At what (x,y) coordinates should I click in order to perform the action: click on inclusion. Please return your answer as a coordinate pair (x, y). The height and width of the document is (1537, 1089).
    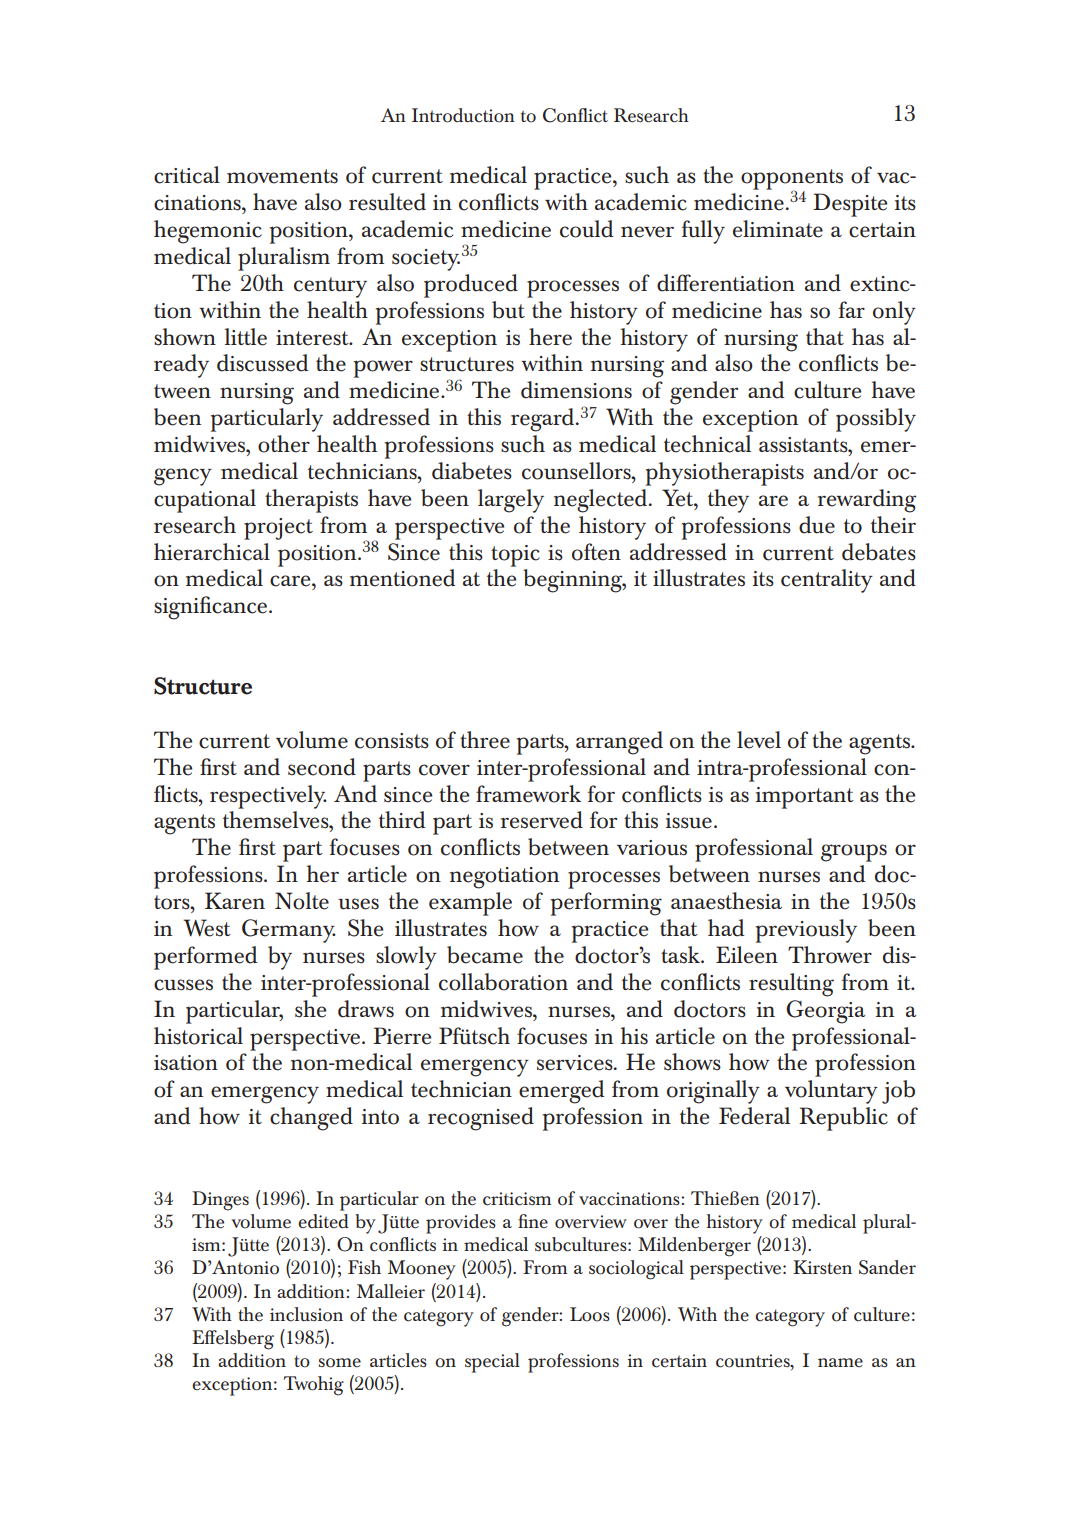
    Looking at the image, I should click on (306, 1314).
